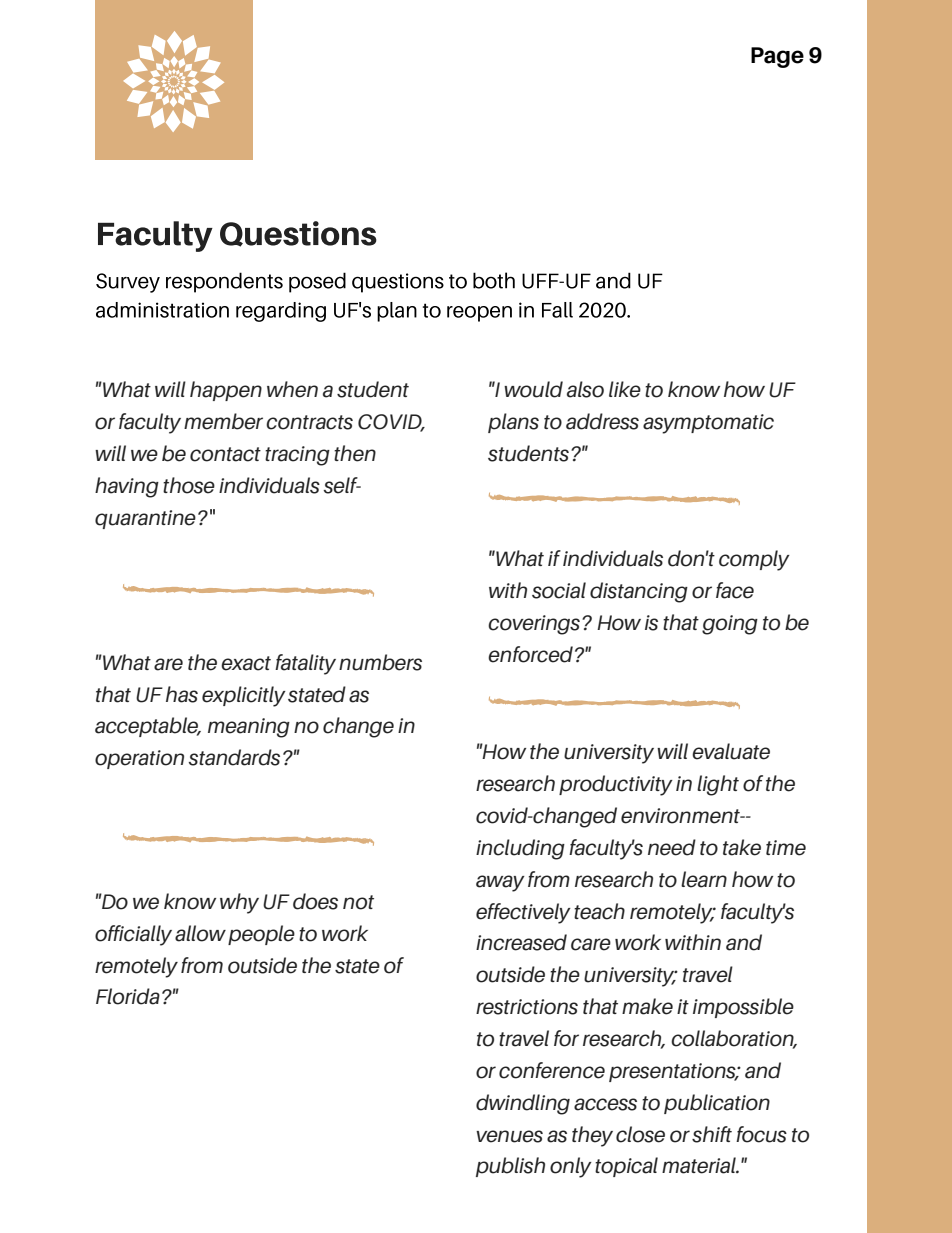 Image resolution: width=952 pixels, height=1233 pixels. Describe the element at coordinates (712, 1134) in the document. I see `shift` at that location.
